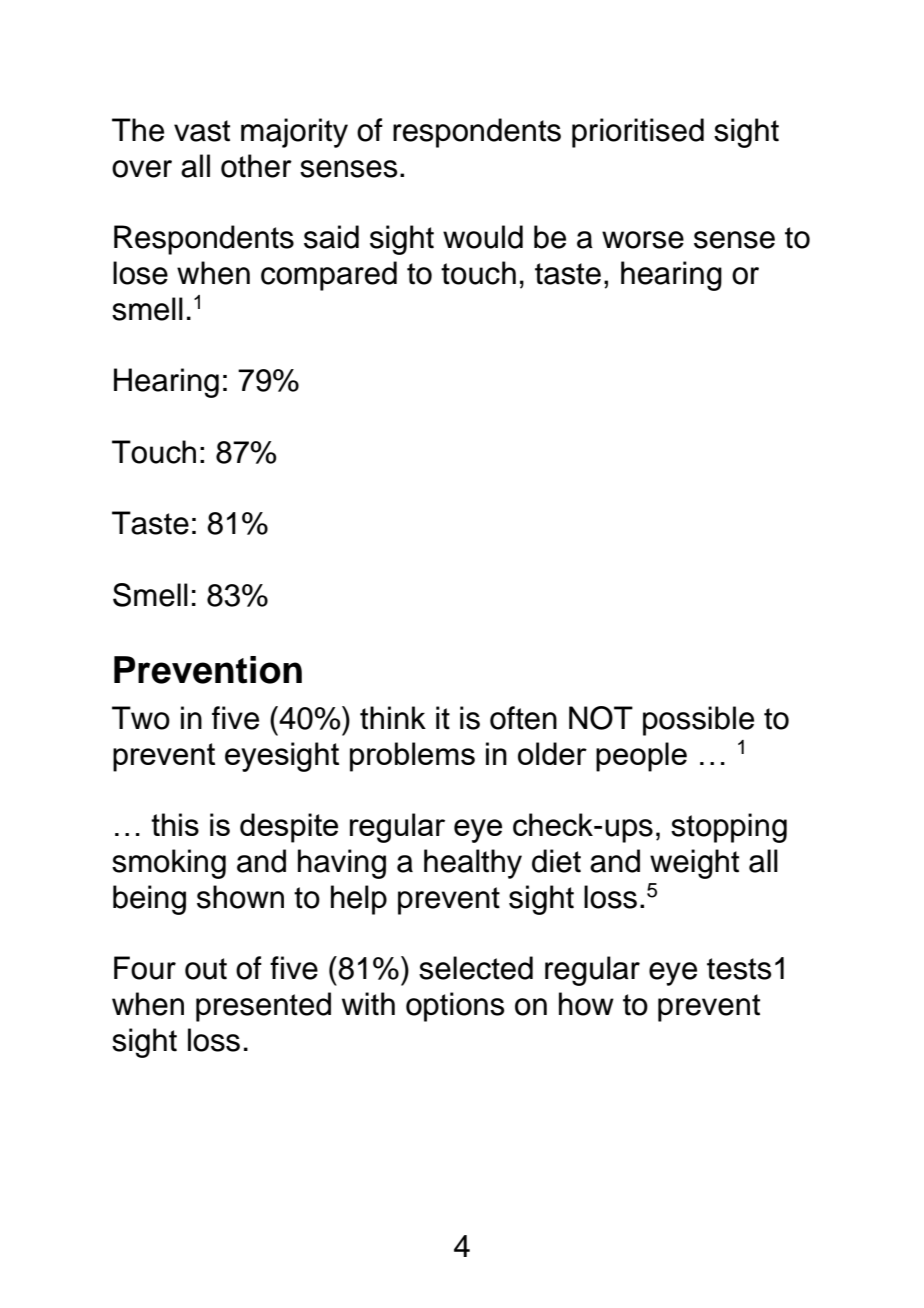 The image size is (924, 1308). Describe the element at coordinates (698, 721) in the document. I see `possible` at that location.
